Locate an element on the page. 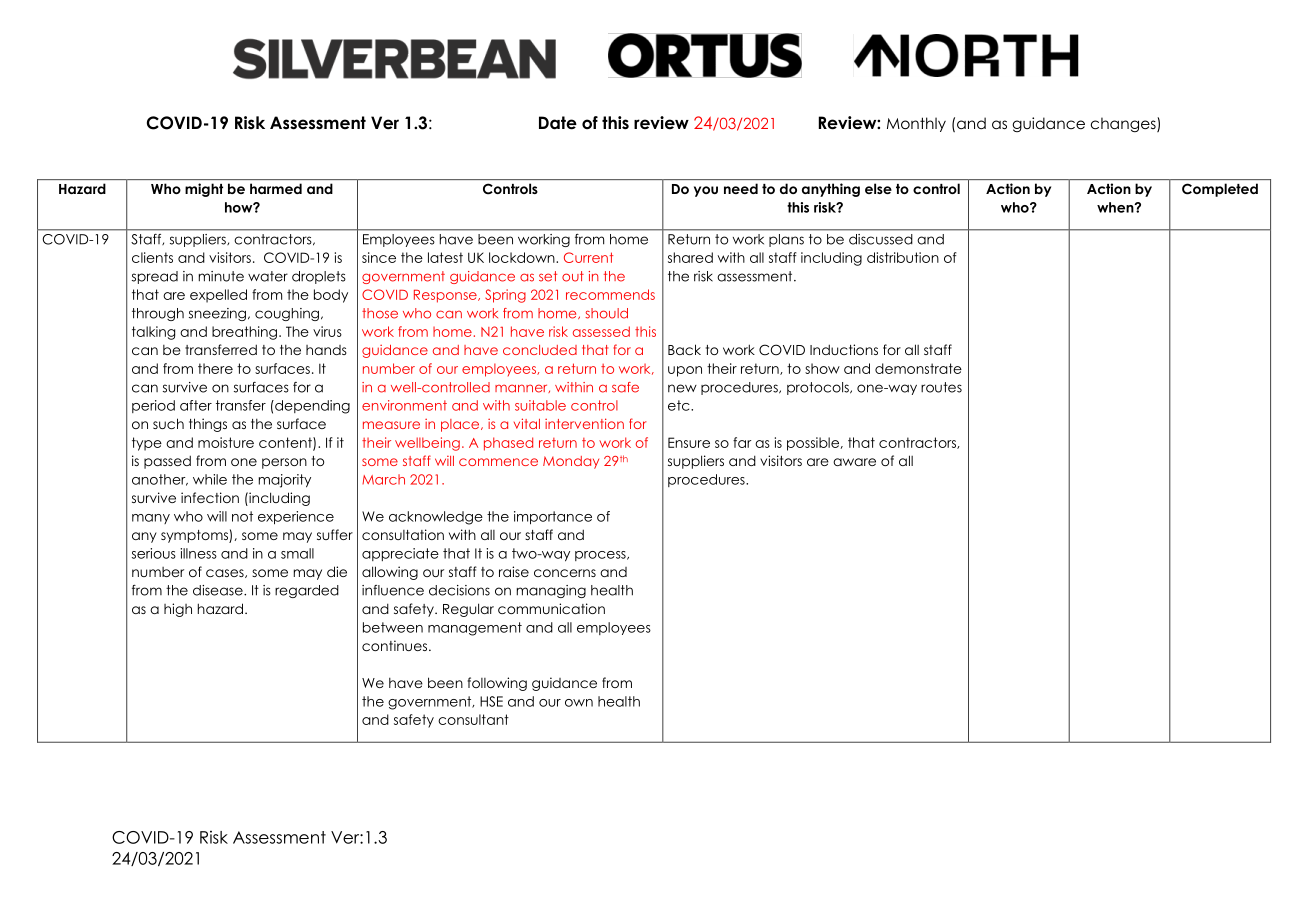  following is located at coordinates (497, 684).
